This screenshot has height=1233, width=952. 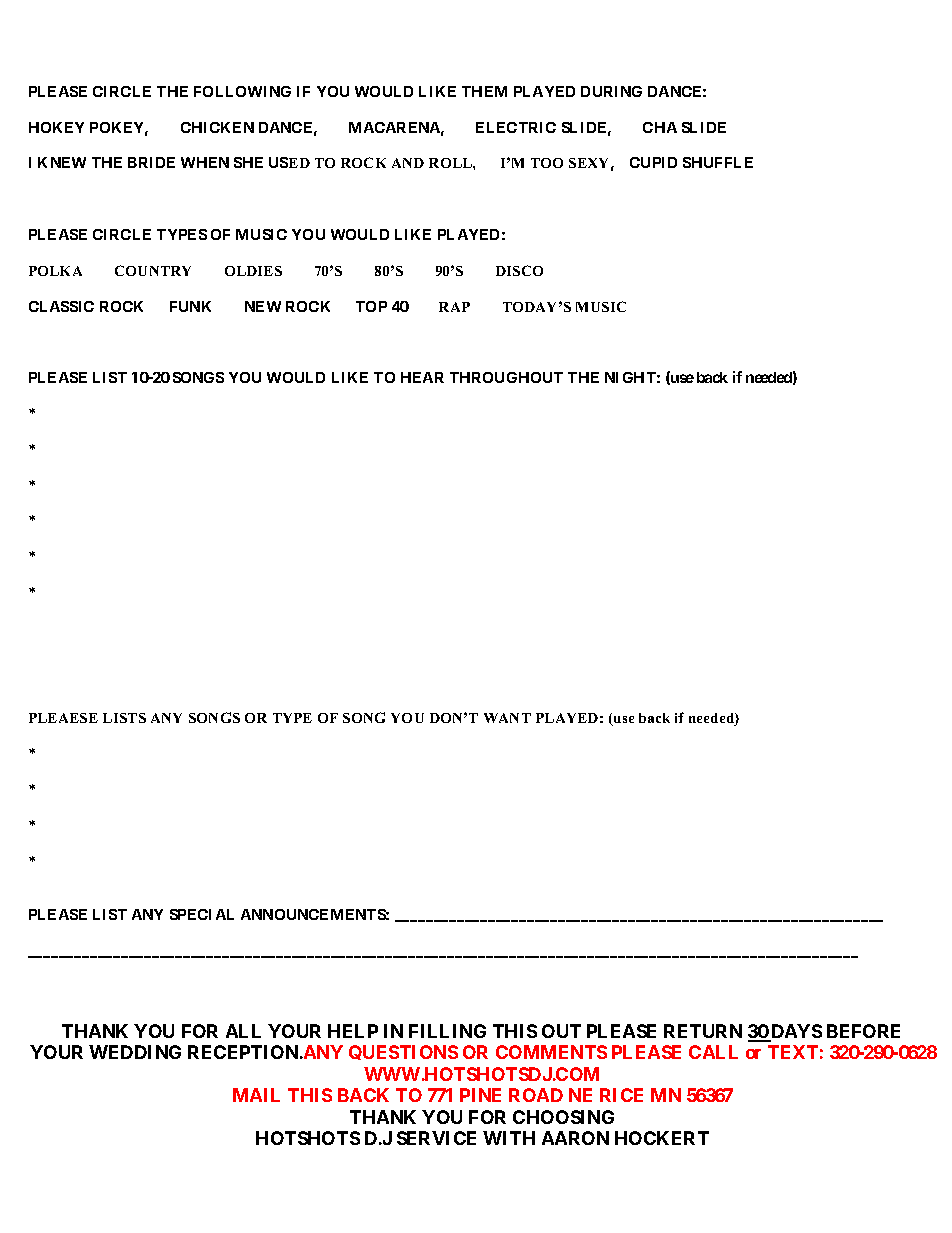 I want to click on BRIDE, so click(x=151, y=162).
